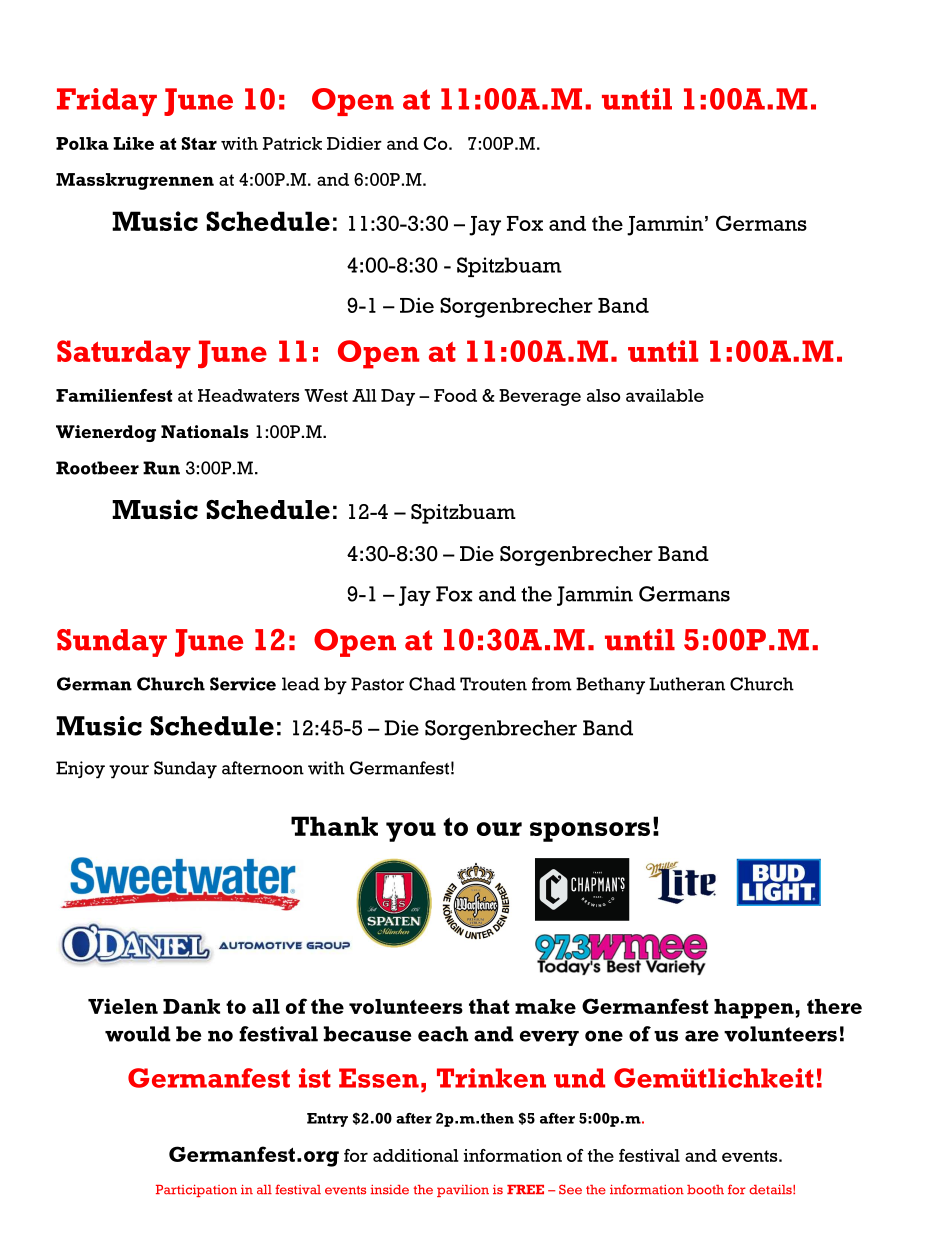 The width and height of the screenshot is (952, 1233). I want to click on Star, so click(199, 143).
